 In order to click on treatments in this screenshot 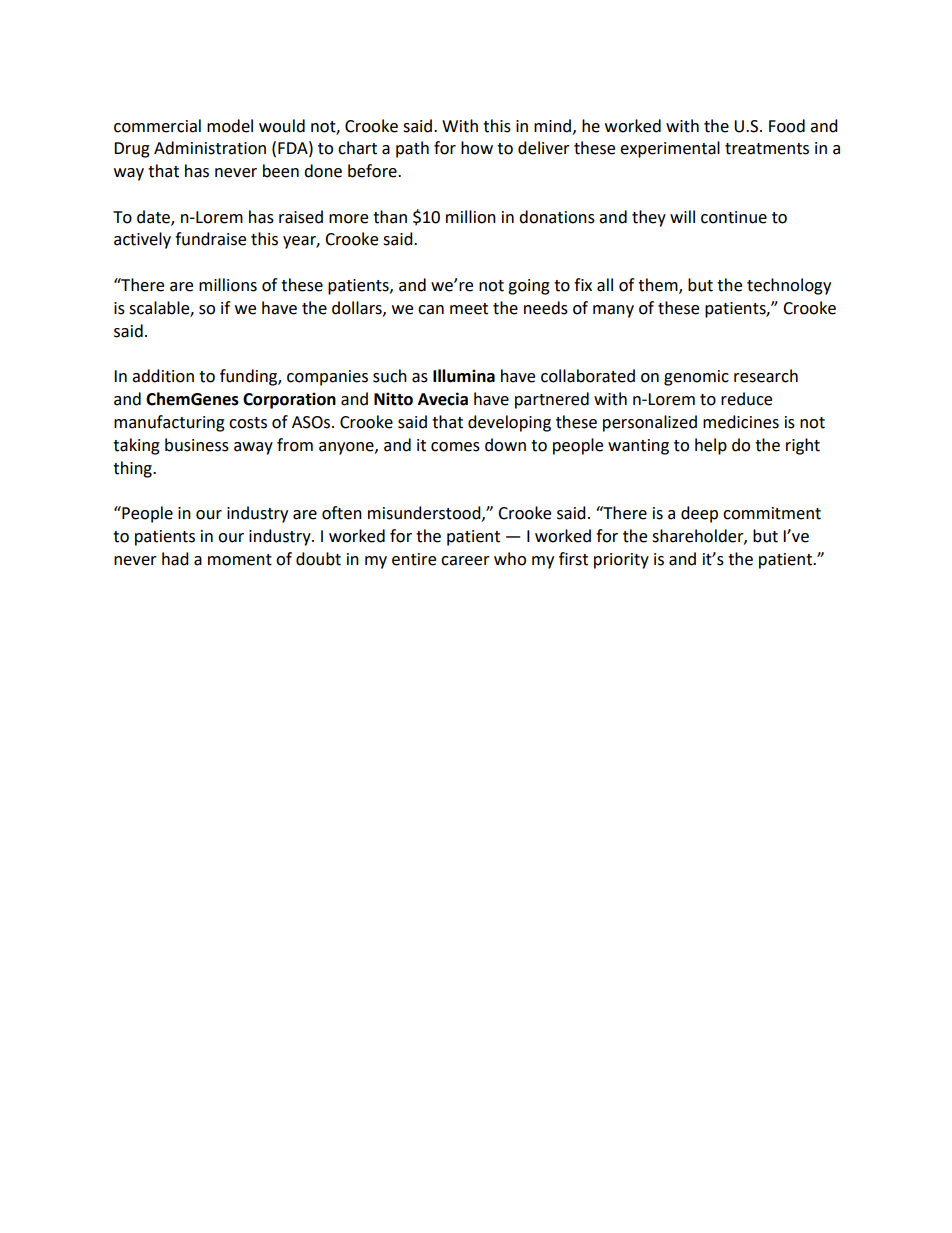, I will do `click(767, 149)`.
